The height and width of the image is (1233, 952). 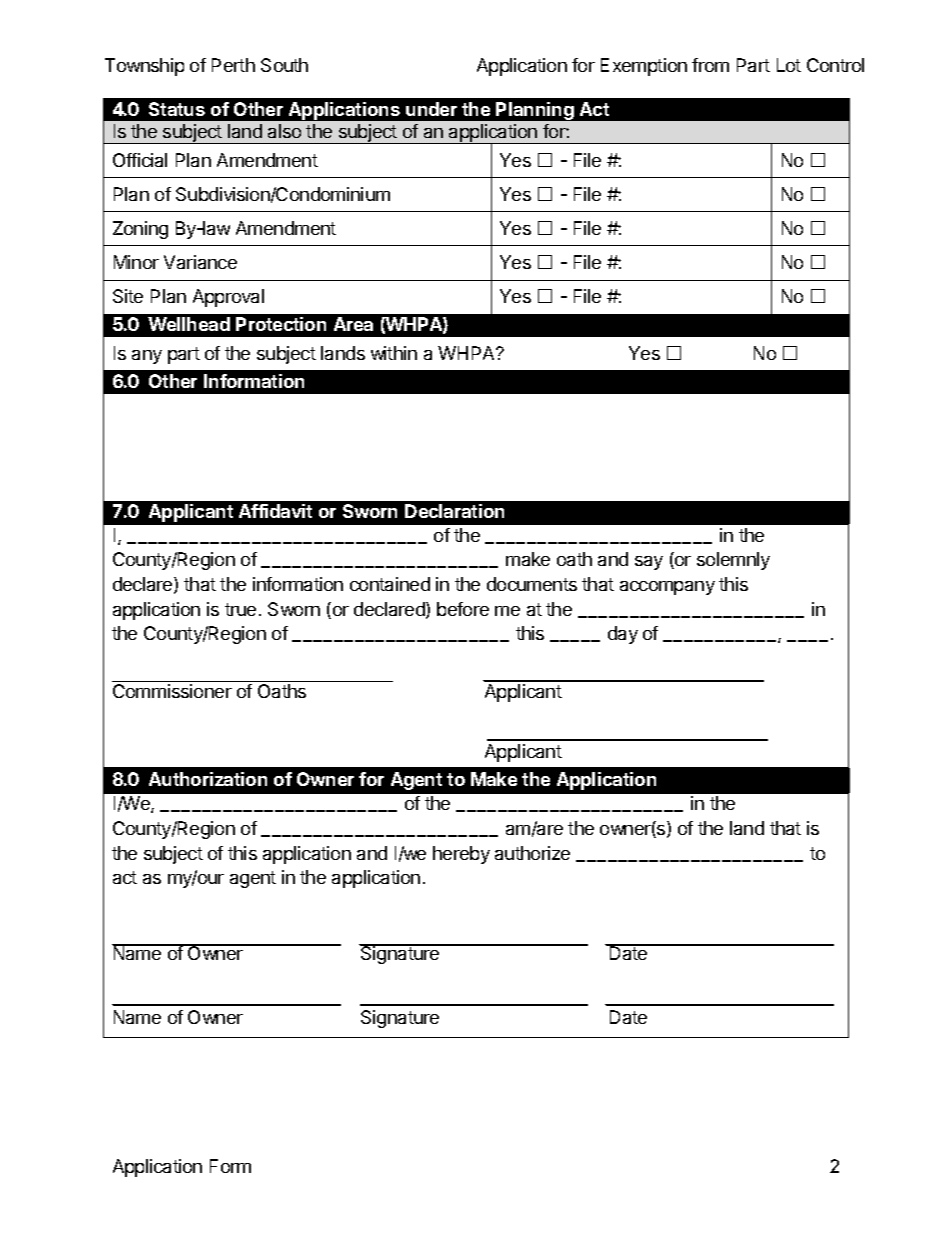 What do you see at coordinates (623, 635) in the image?
I see `day` at bounding box center [623, 635].
